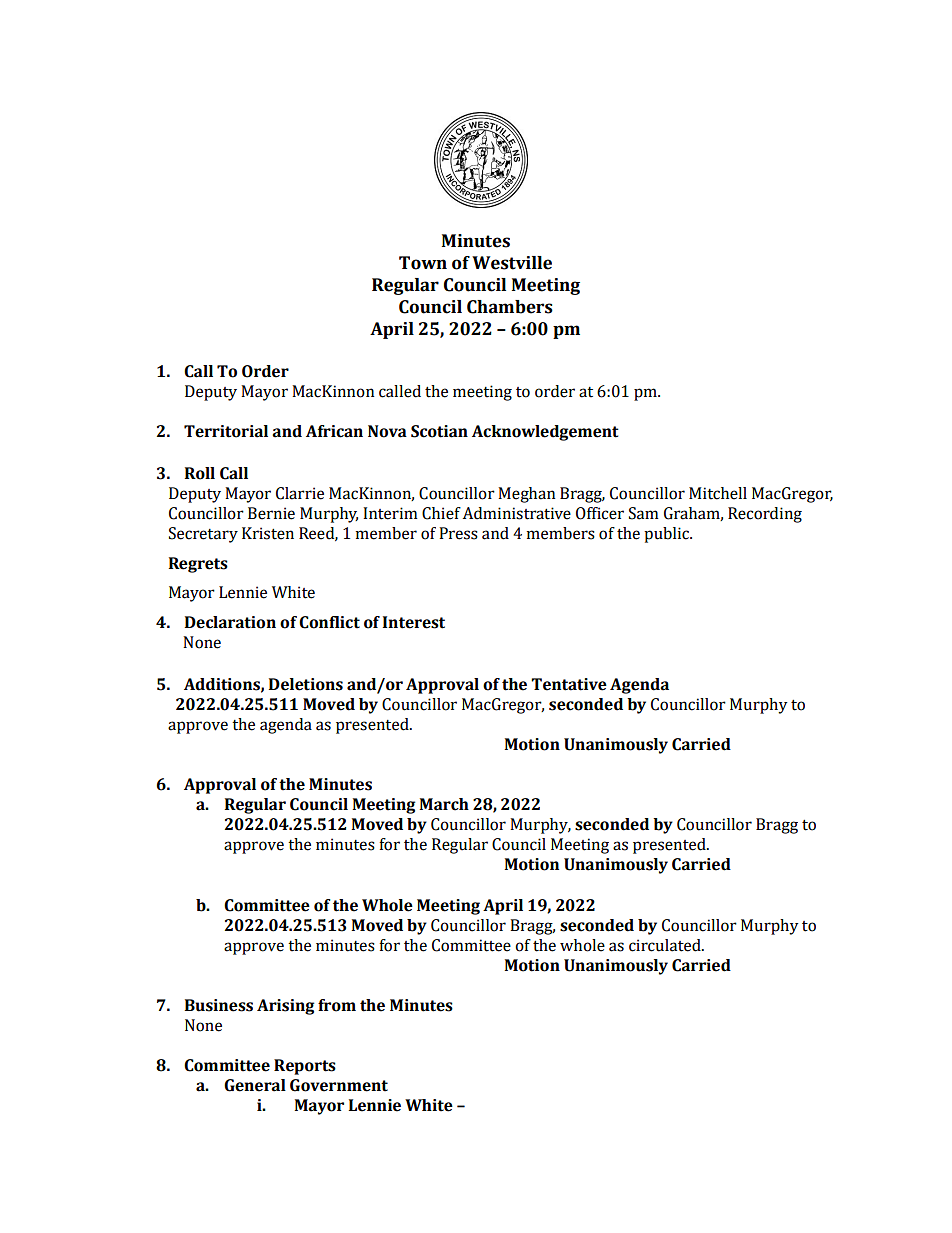 The height and width of the page is (1233, 952). What do you see at coordinates (255, 1085) in the page?
I see `General` at bounding box center [255, 1085].
